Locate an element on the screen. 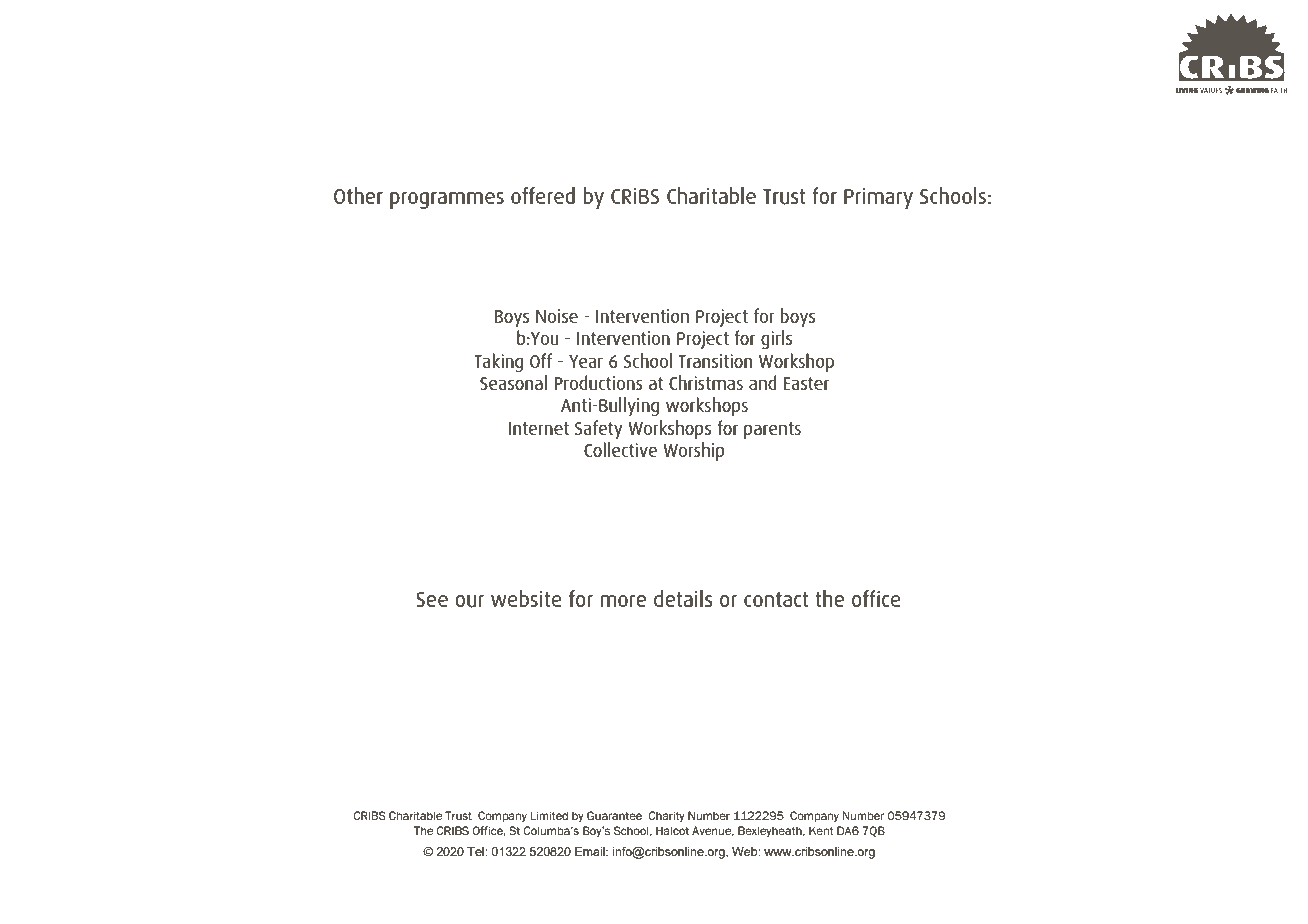  Primary is located at coordinates (878, 198).
